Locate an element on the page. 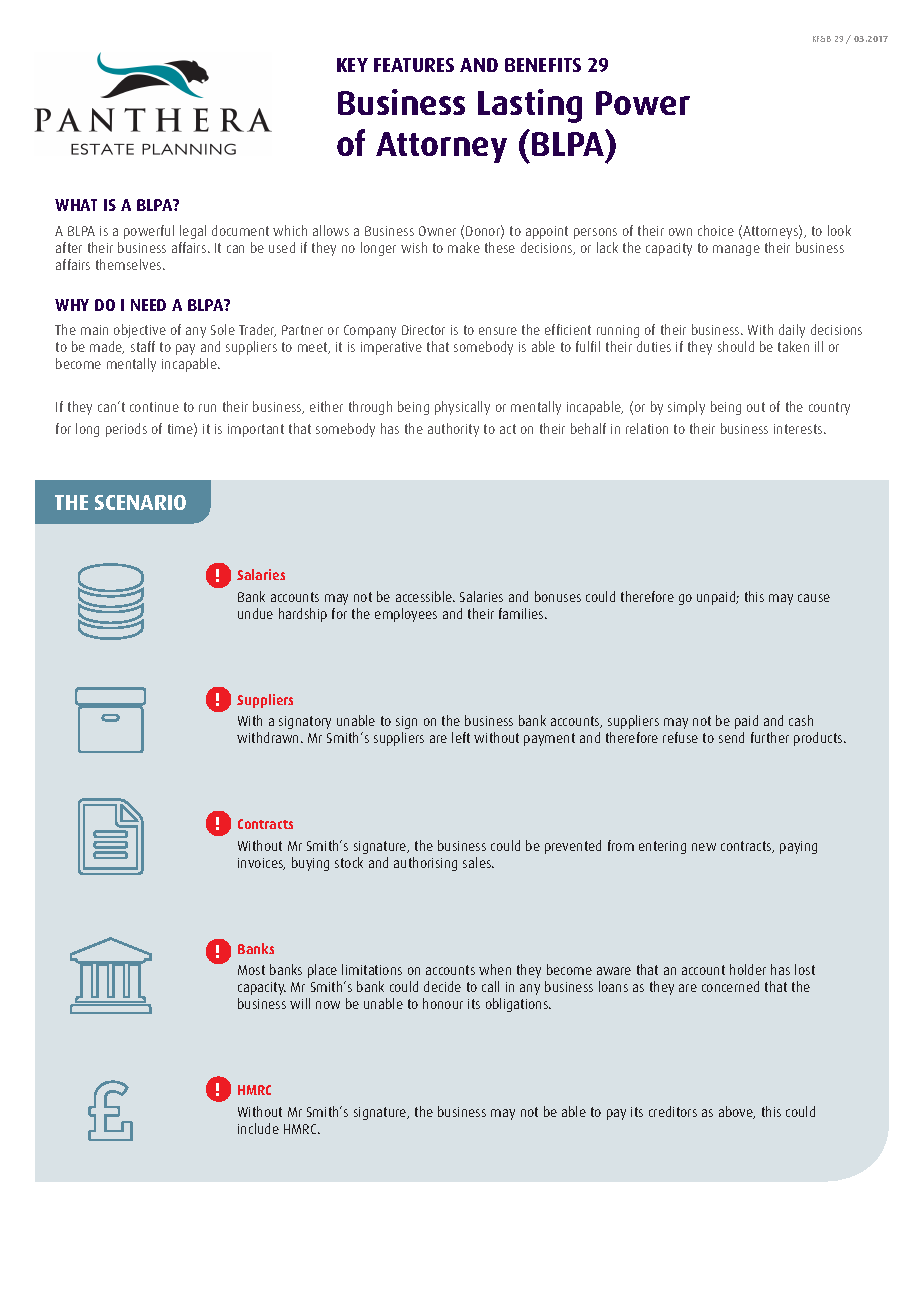 The height and width of the image is (1308, 924). invoices is located at coordinates (261, 864).
